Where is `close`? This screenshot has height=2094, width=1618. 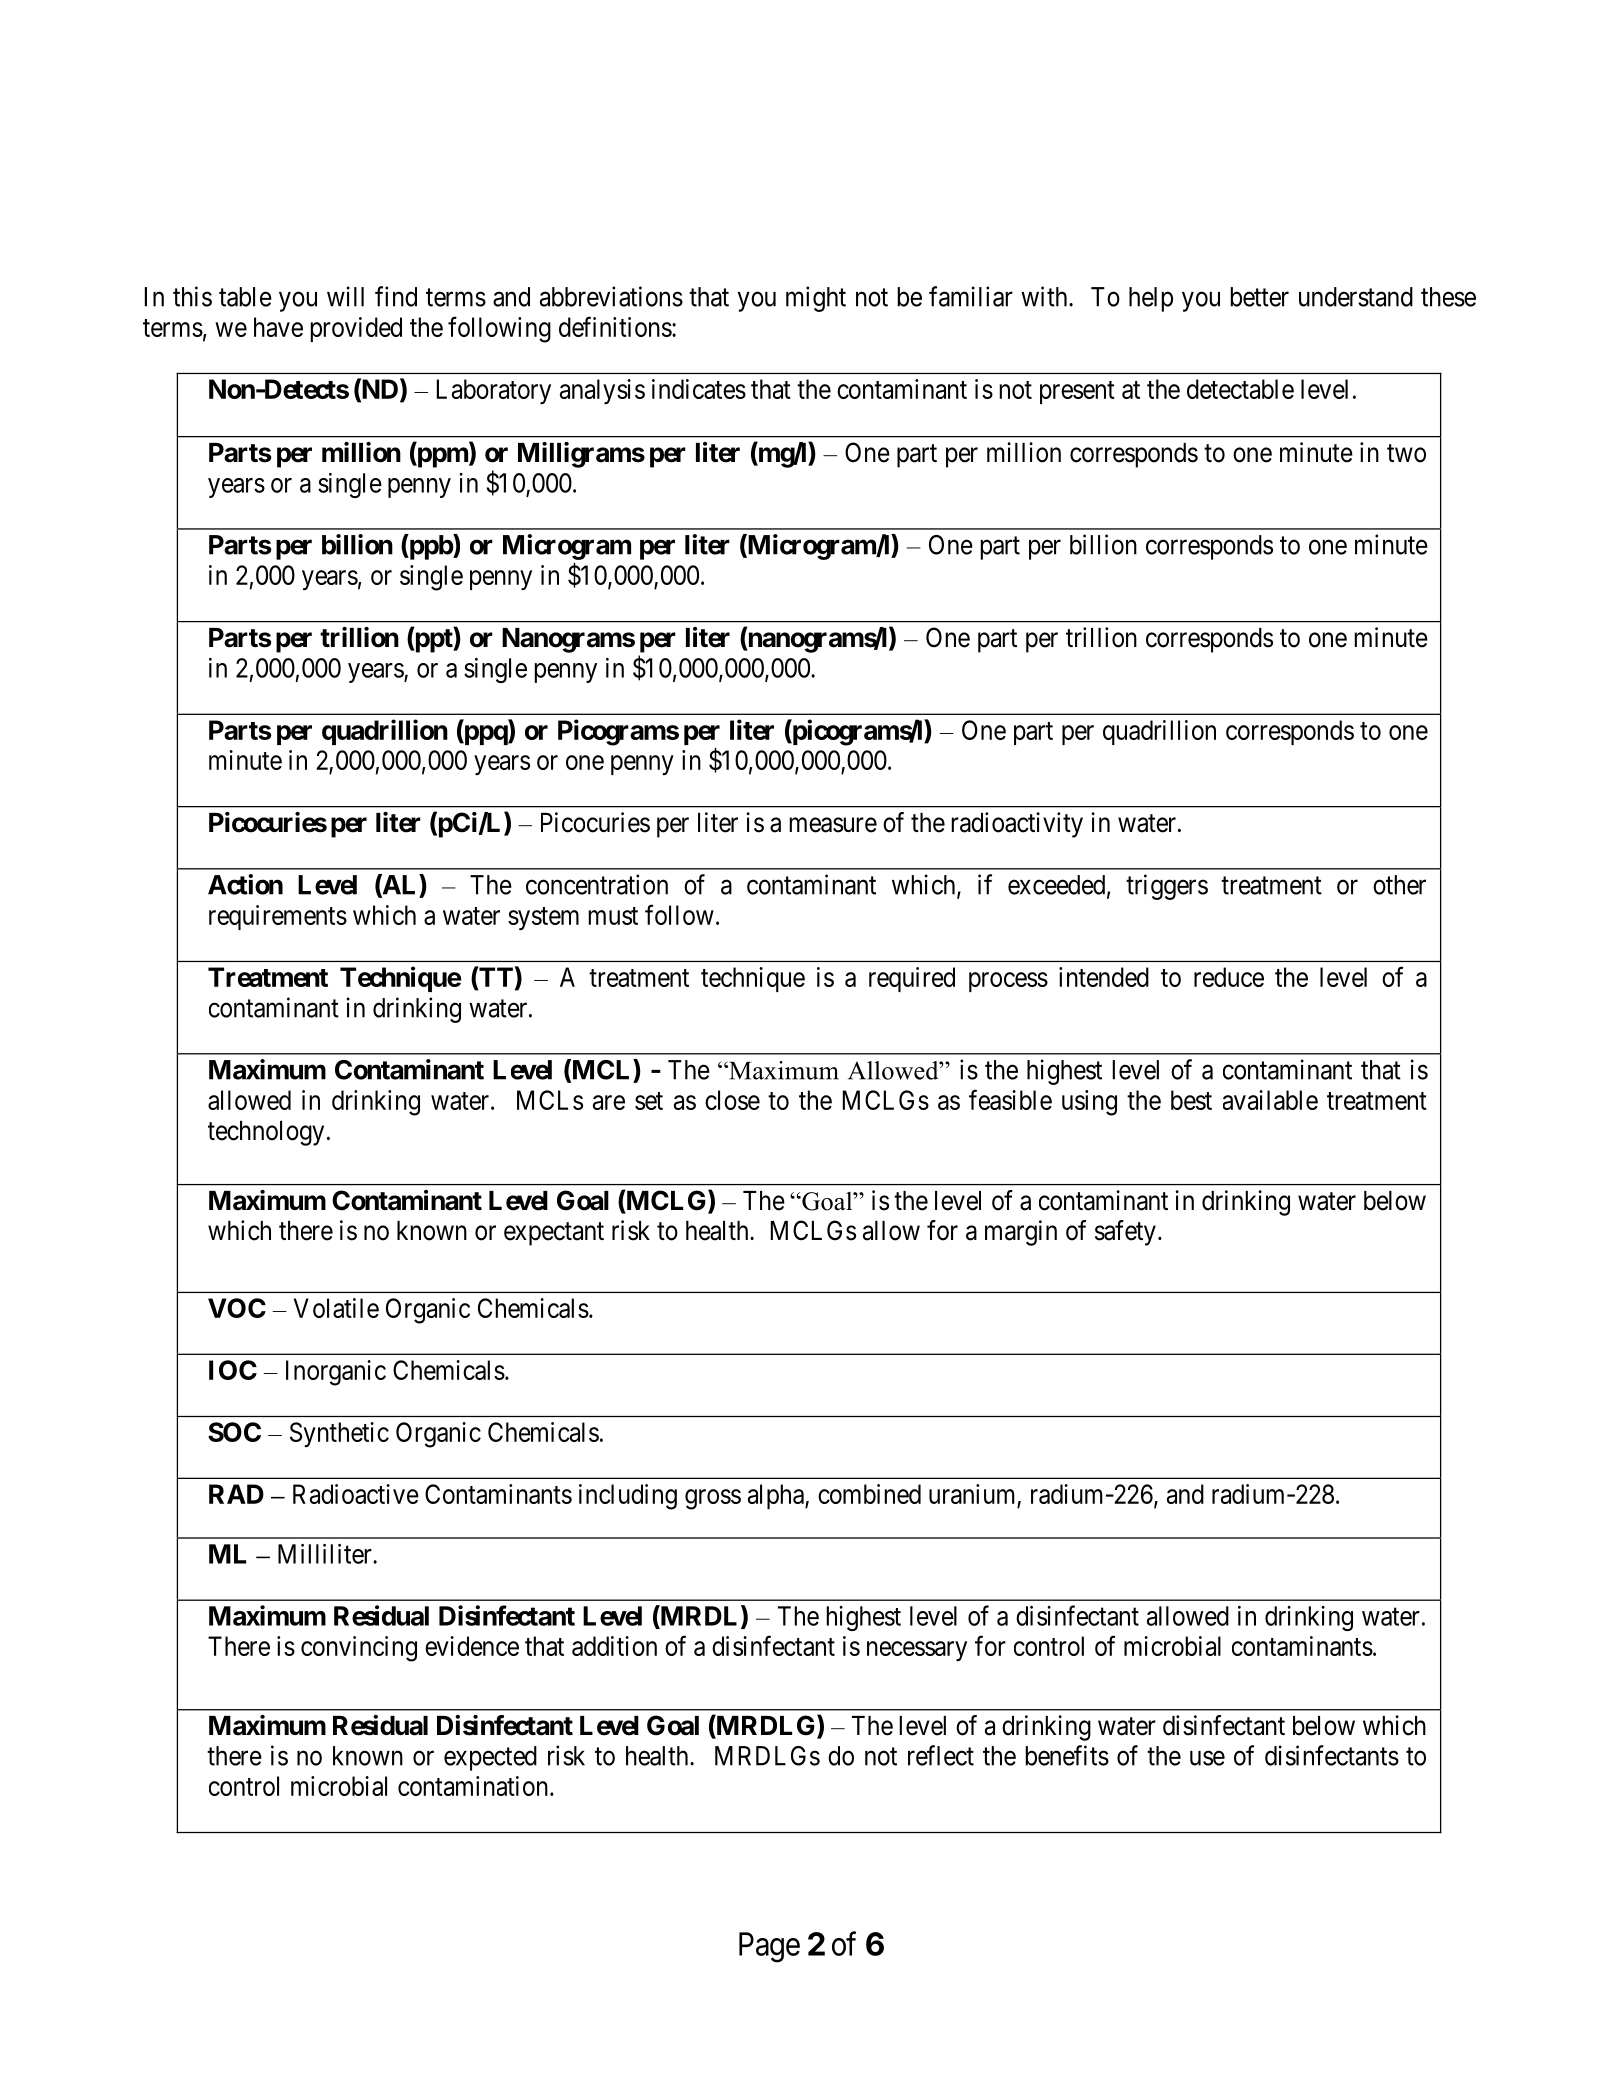
close is located at coordinates (732, 1100).
